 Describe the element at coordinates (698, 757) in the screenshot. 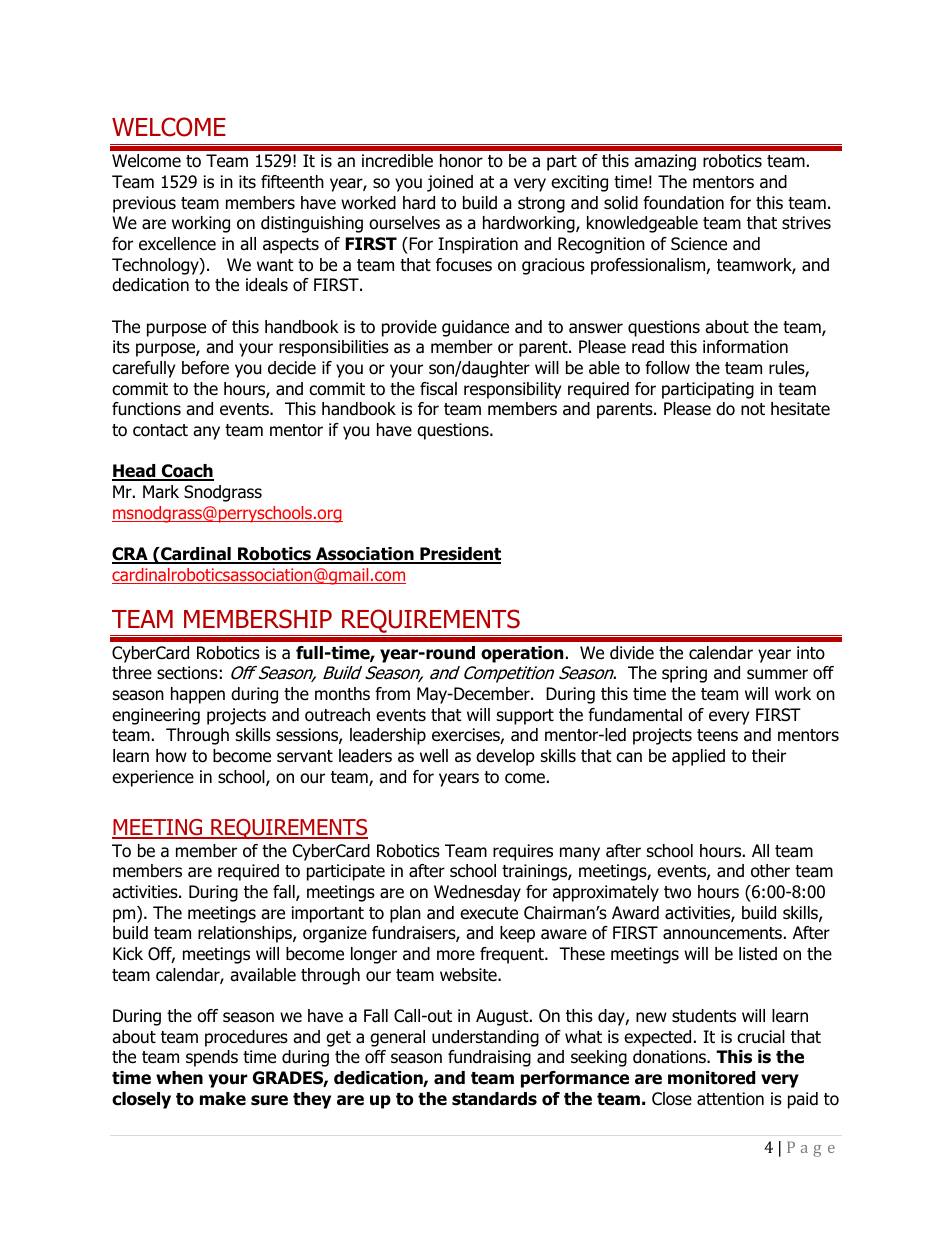

I see `applied` at that location.
